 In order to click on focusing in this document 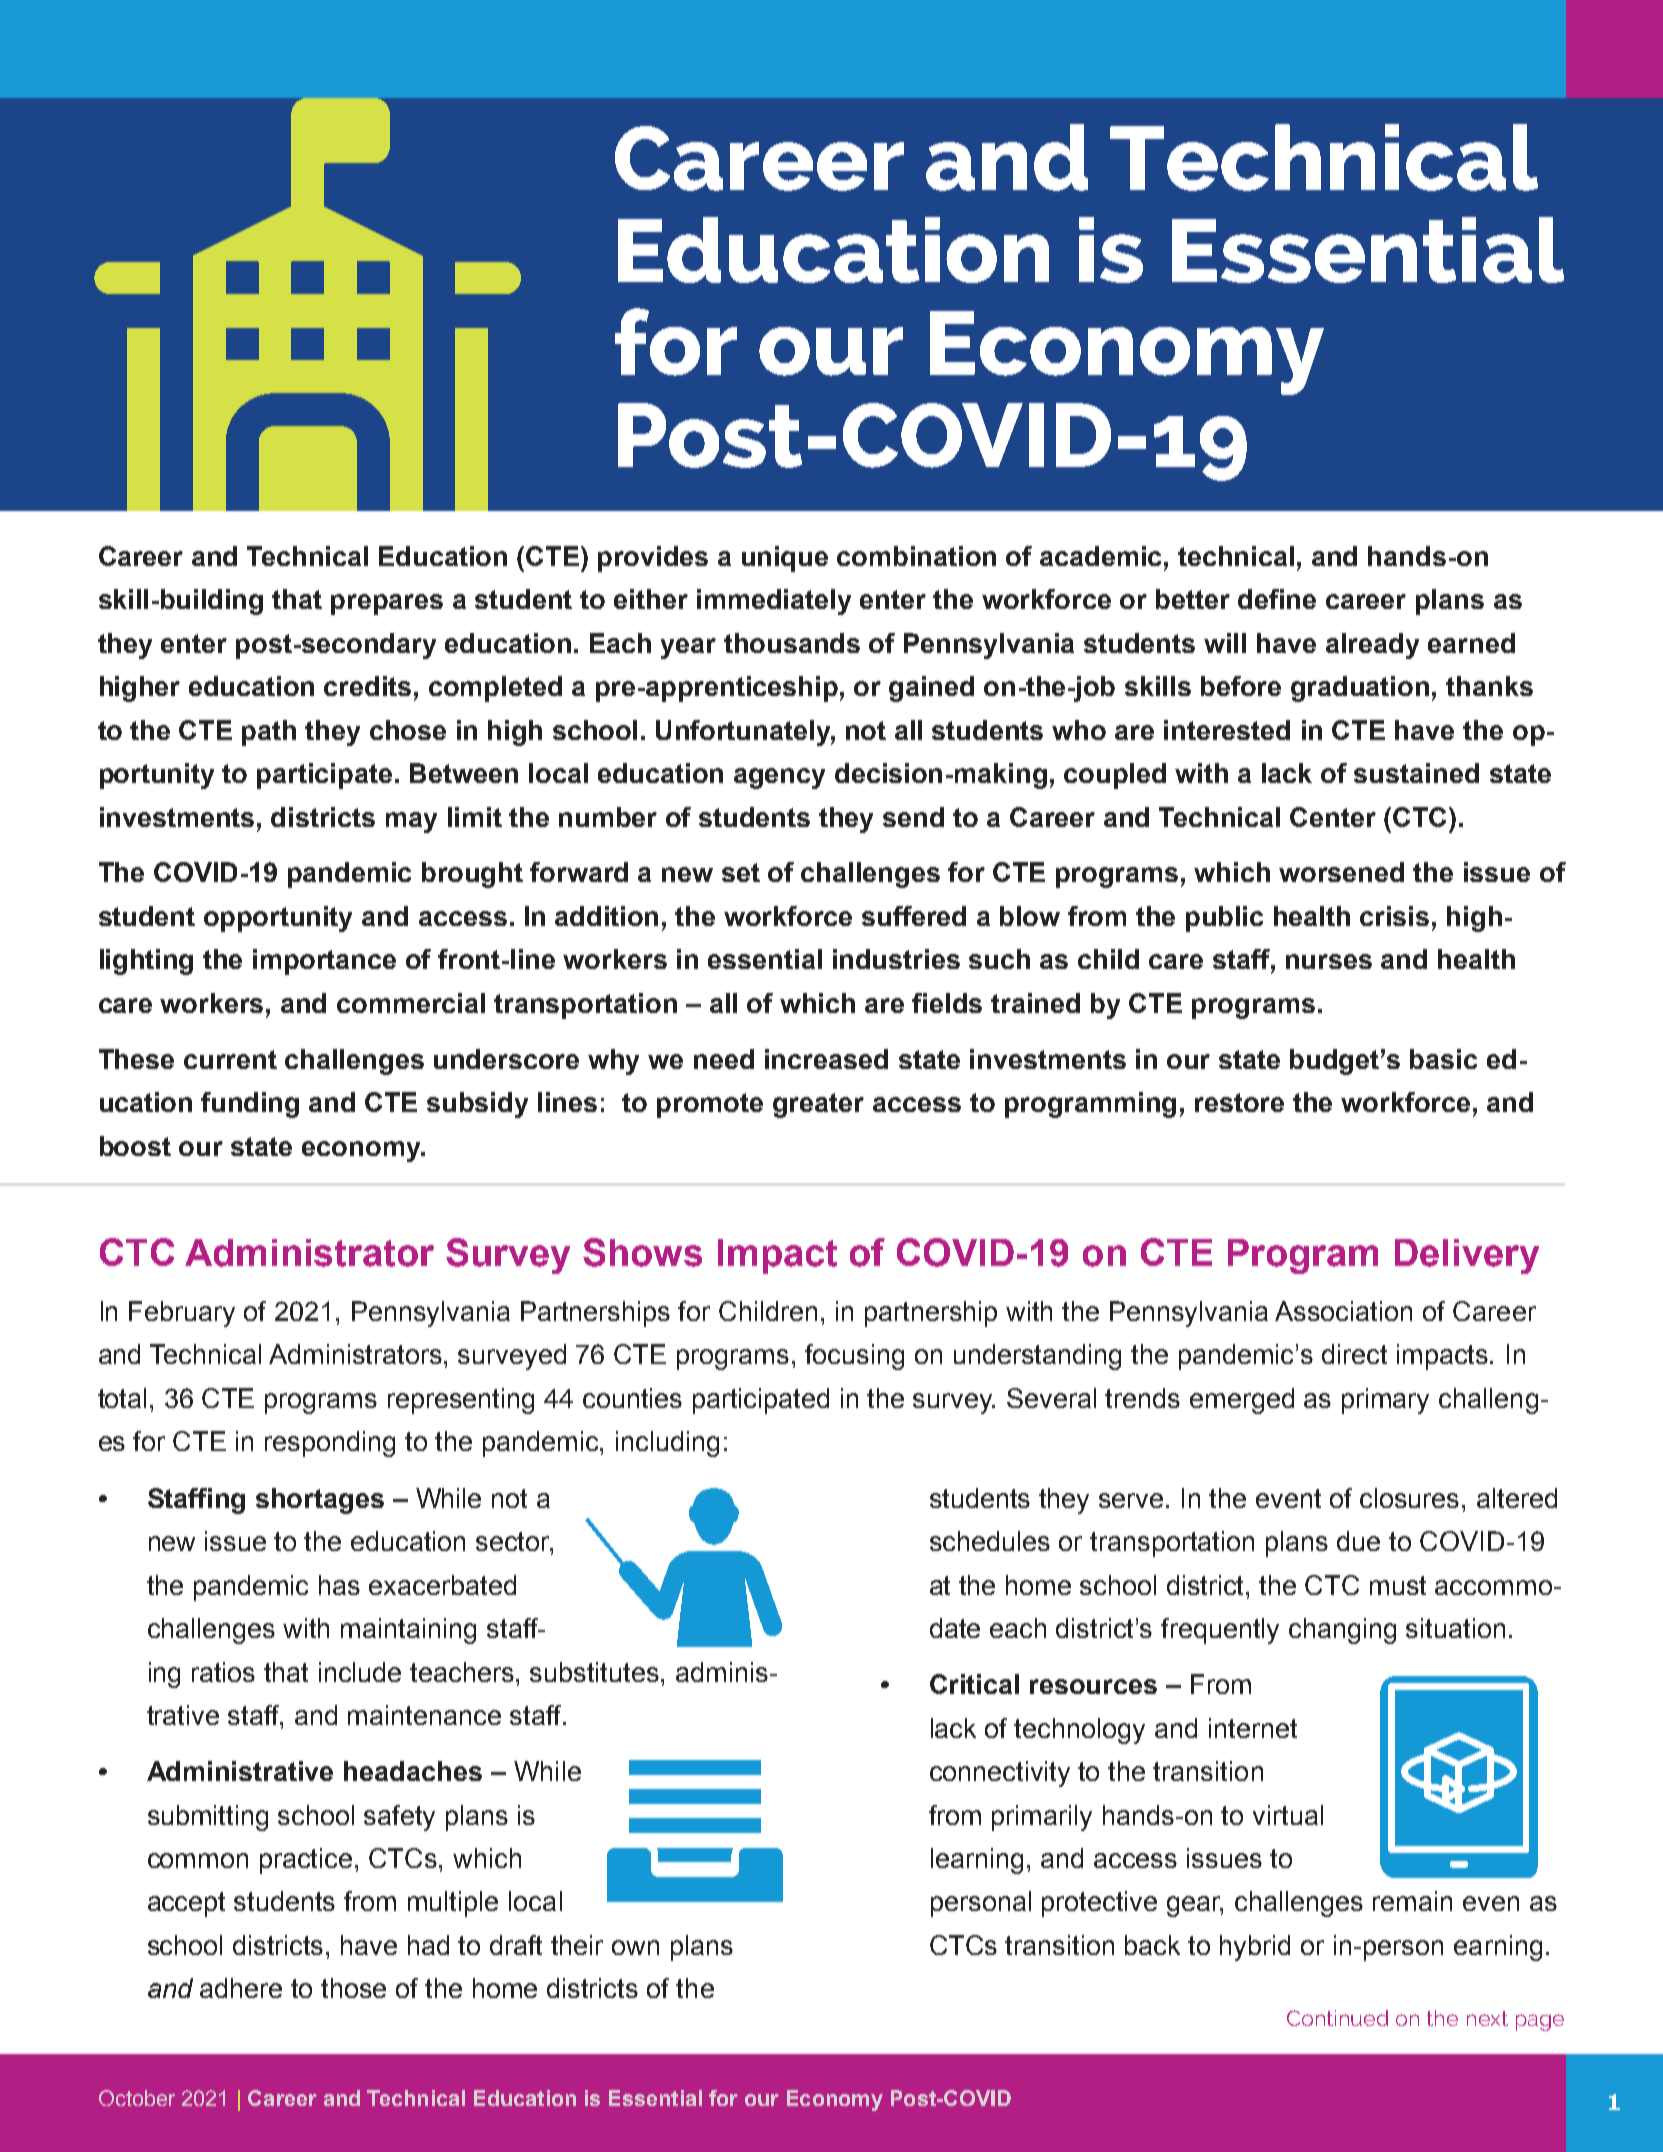, I will do `click(854, 1357)`.
